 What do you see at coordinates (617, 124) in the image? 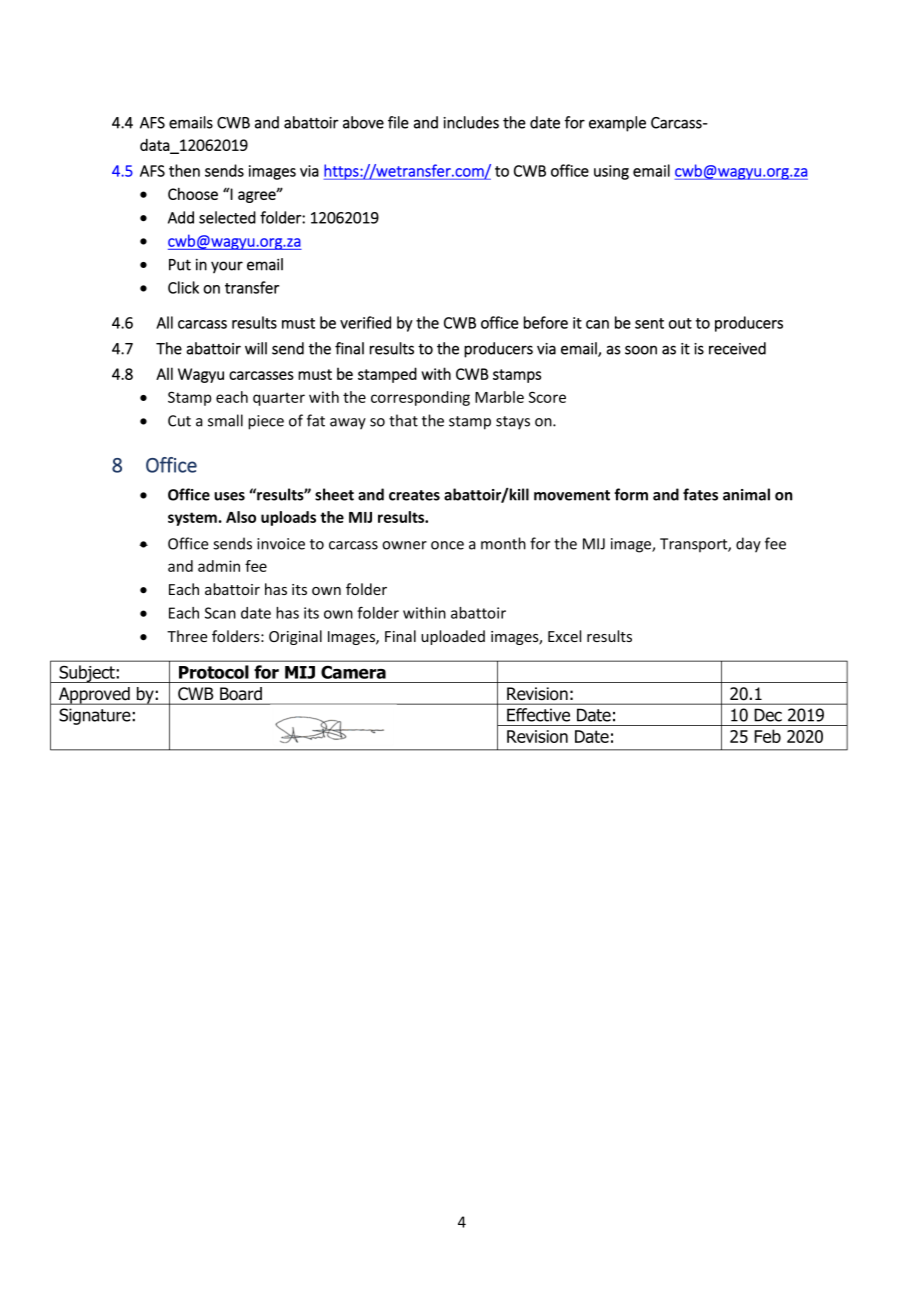
I see `example` at bounding box center [617, 124].
